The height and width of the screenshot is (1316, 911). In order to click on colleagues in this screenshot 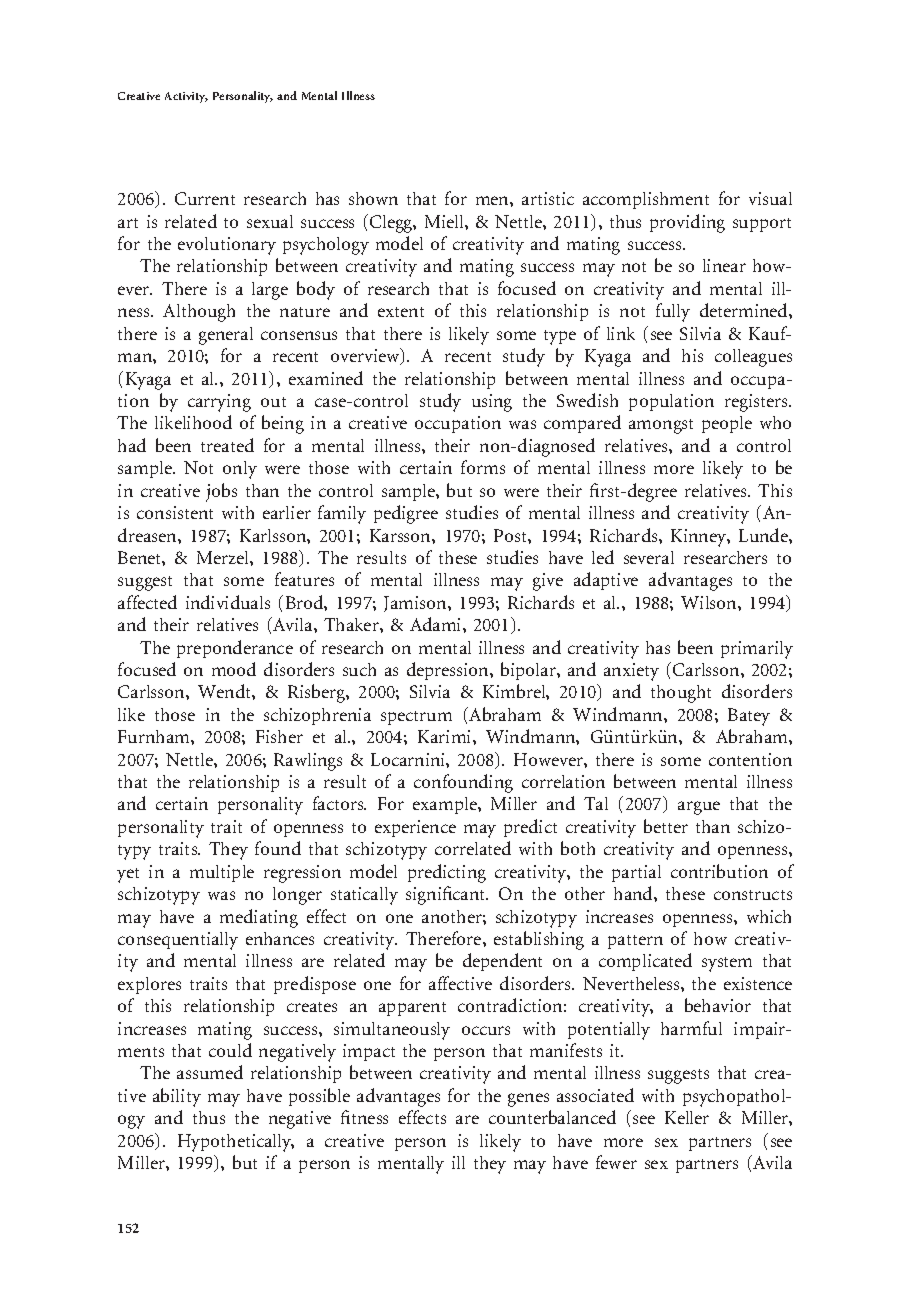, I will do `click(753, 358)`.
